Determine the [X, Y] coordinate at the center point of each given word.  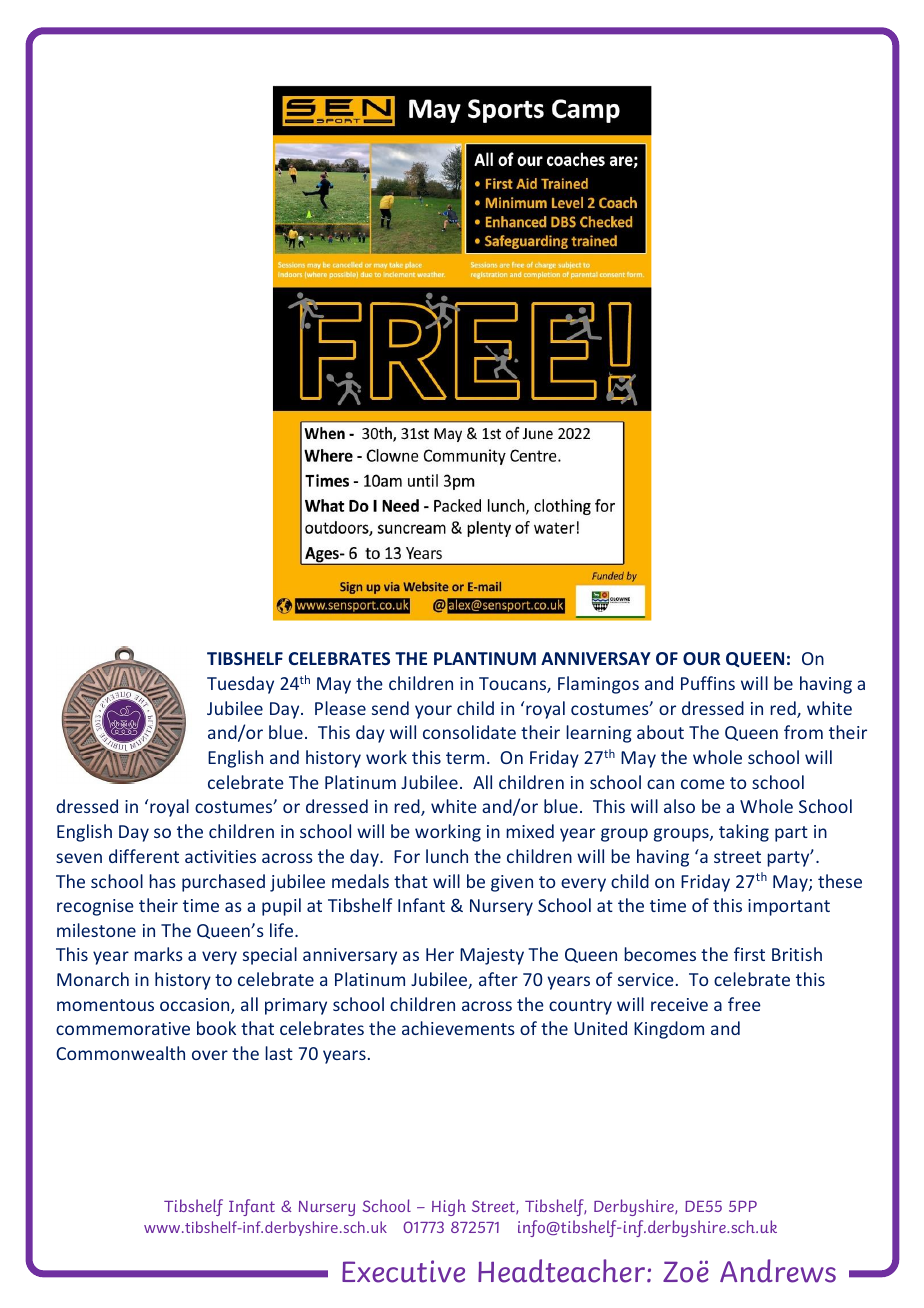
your [433, 712]
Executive [403, 1271]
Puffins [708, 683]
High [449, 1207]
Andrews [778, 1271]
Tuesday [240, 685]
